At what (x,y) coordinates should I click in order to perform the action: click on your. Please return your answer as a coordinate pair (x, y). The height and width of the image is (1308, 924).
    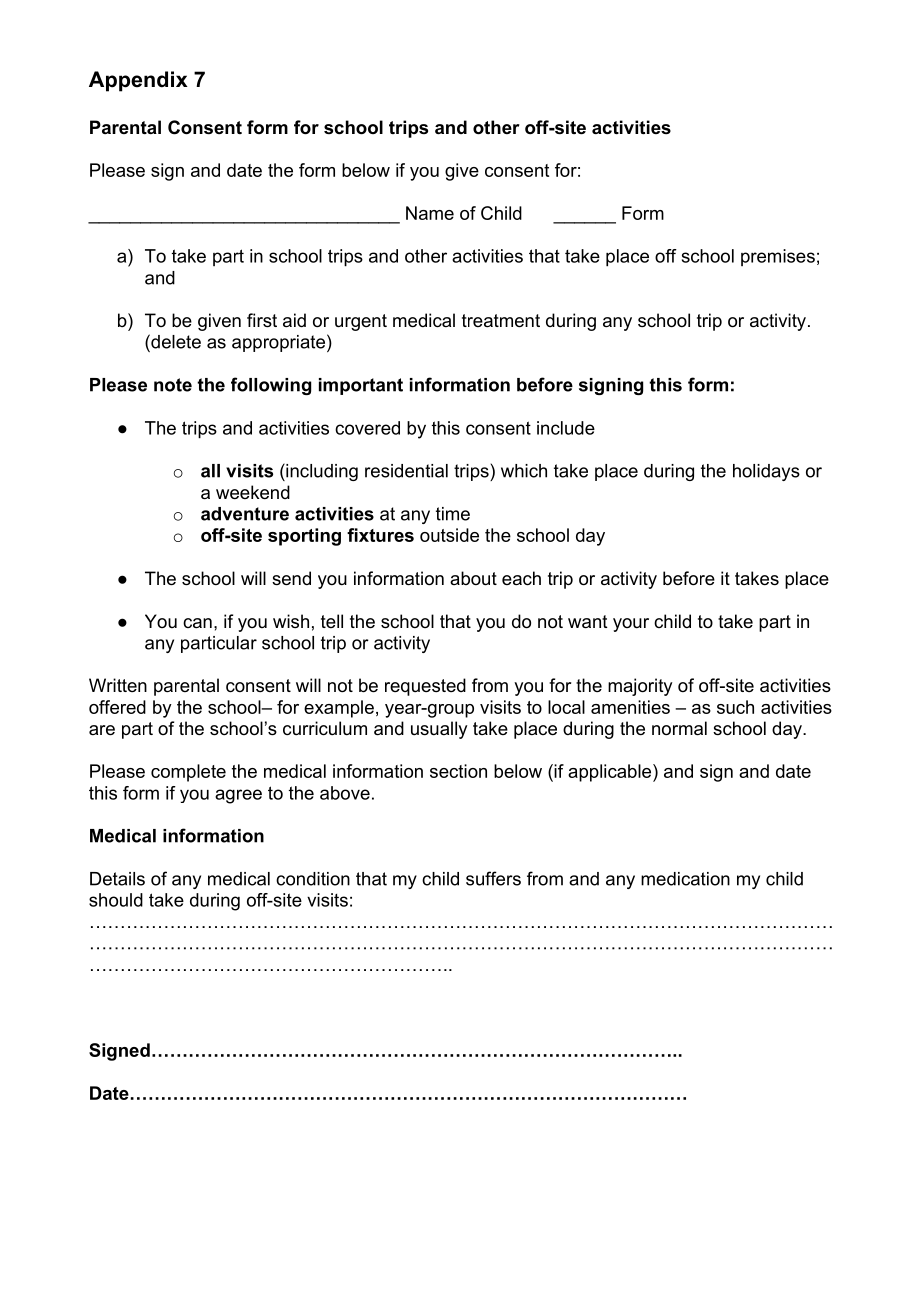
    Looking at the image, I should click on (631, 625).
